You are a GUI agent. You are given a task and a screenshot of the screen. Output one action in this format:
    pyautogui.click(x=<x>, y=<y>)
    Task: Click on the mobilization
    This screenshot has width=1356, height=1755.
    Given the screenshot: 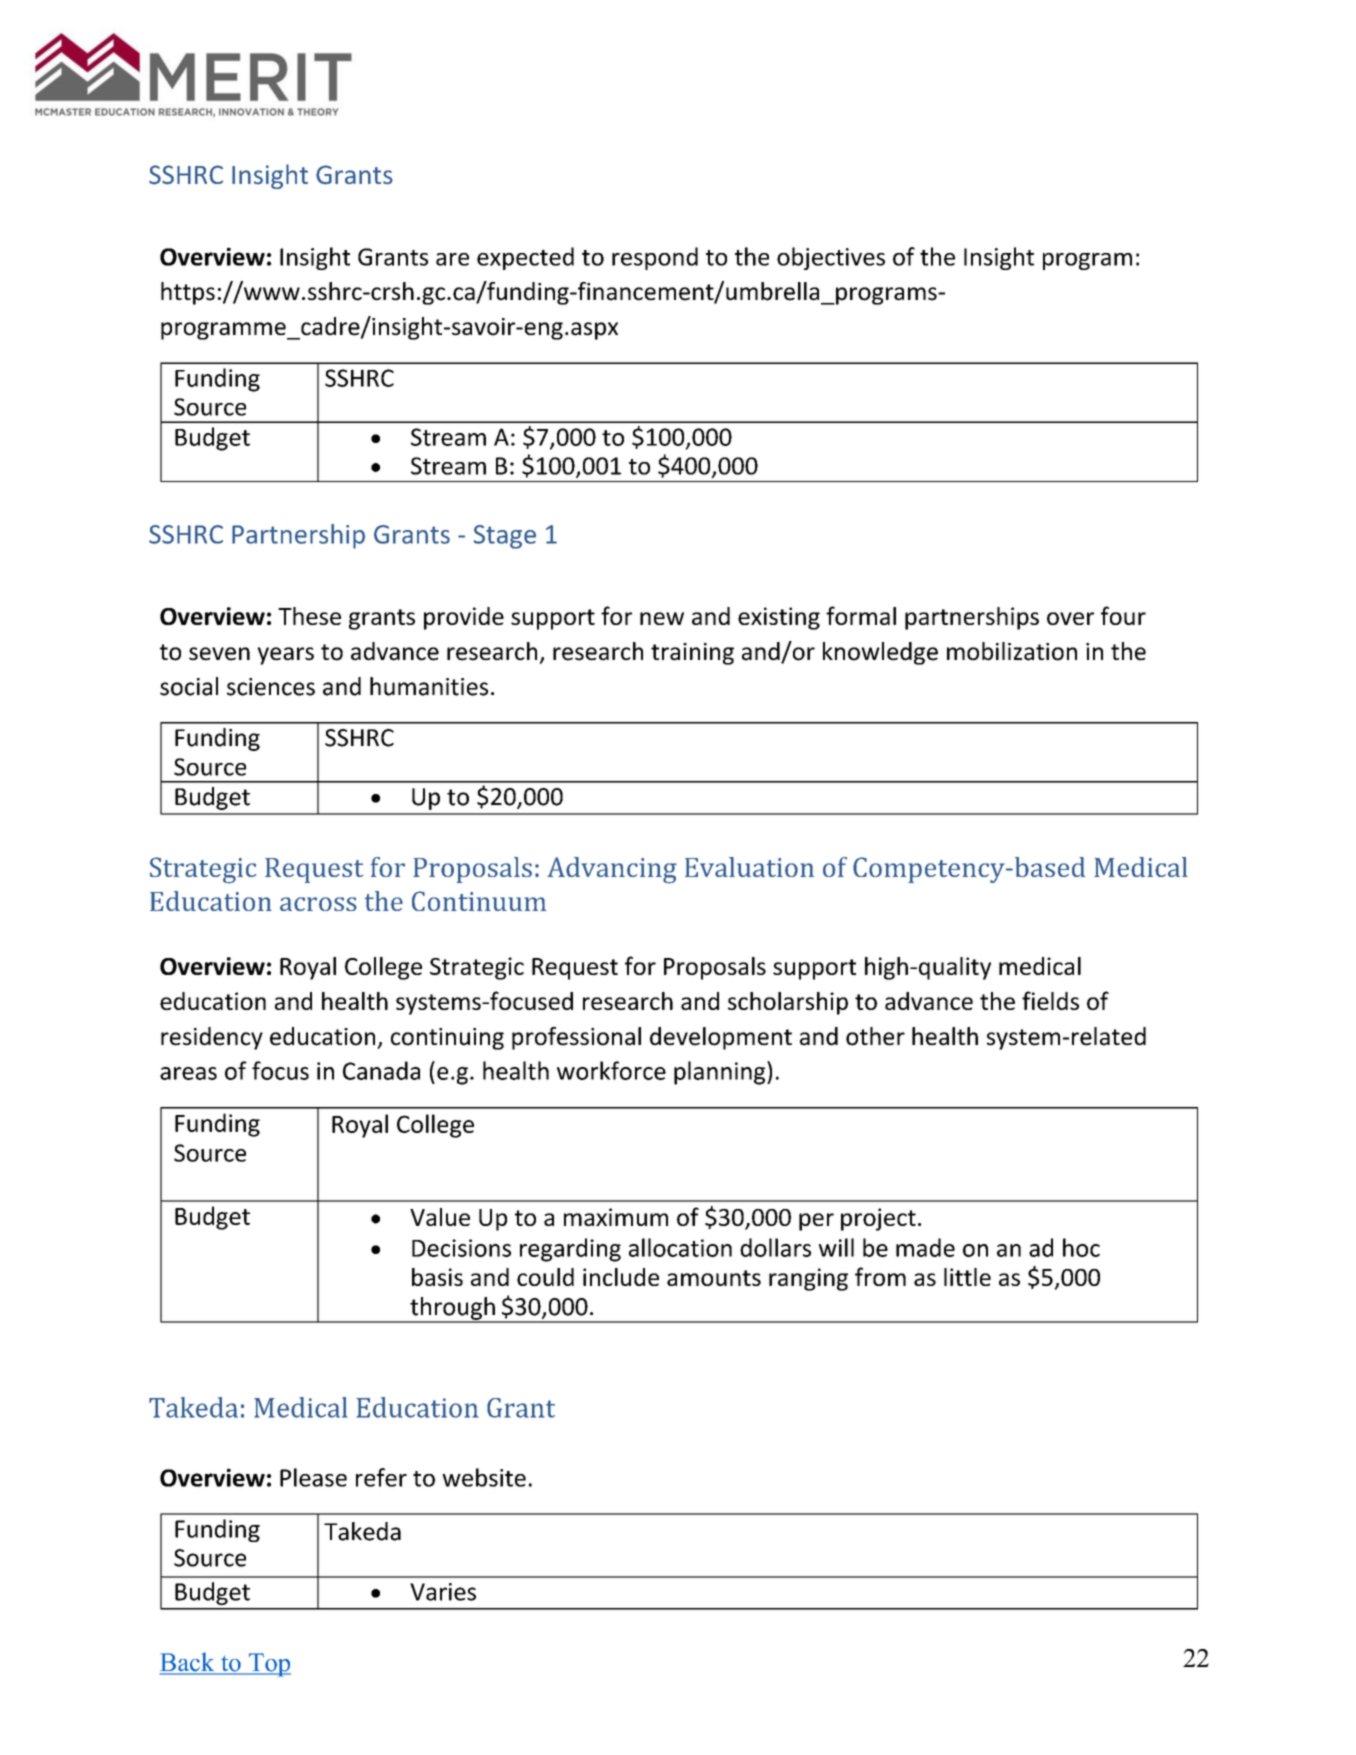 What is the action you would take?
    pyautogui.click(x=1012, y=651)
